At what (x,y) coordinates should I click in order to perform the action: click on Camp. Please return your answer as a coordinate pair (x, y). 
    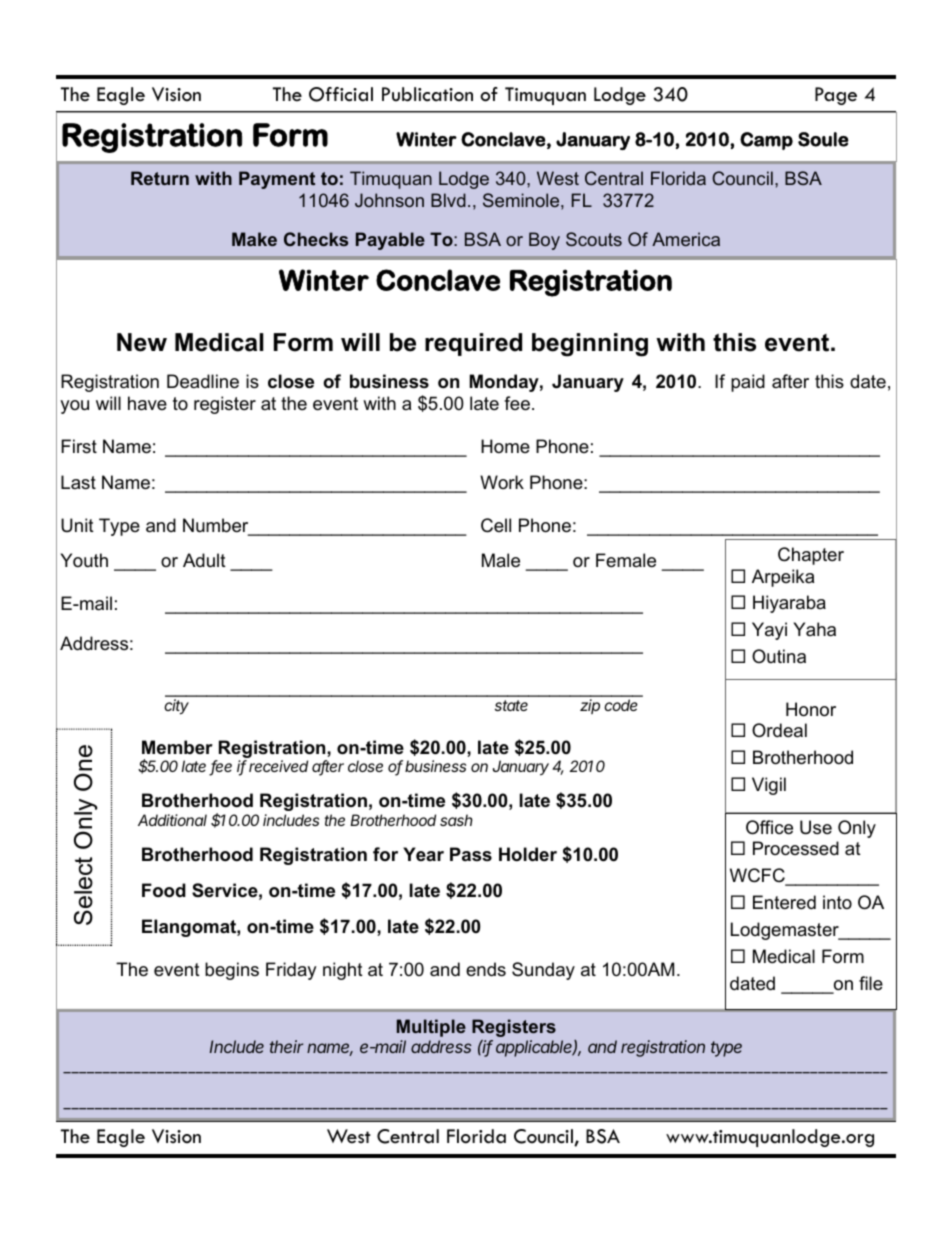
    Looking at the image, I should click on (766, 141).
